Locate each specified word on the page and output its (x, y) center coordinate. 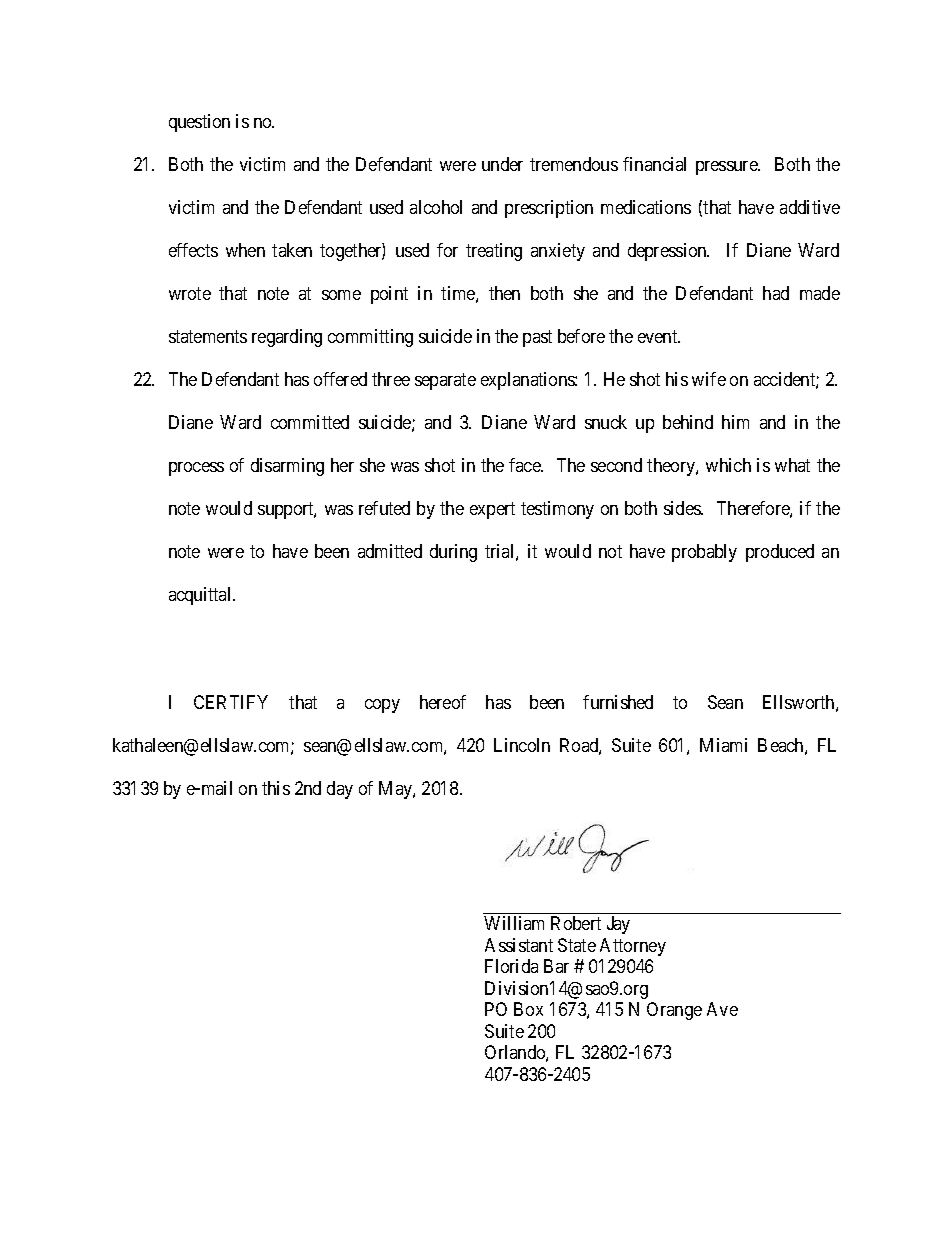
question (199, 123)
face (526, 465)
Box (528, 1009)
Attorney (633, 947)
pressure (727, 168)
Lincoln (522, 745)
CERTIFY (231, 702)
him (735, 422)
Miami (723, 745)
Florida (511, 966)
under (502, 164)
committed (310, 422)
